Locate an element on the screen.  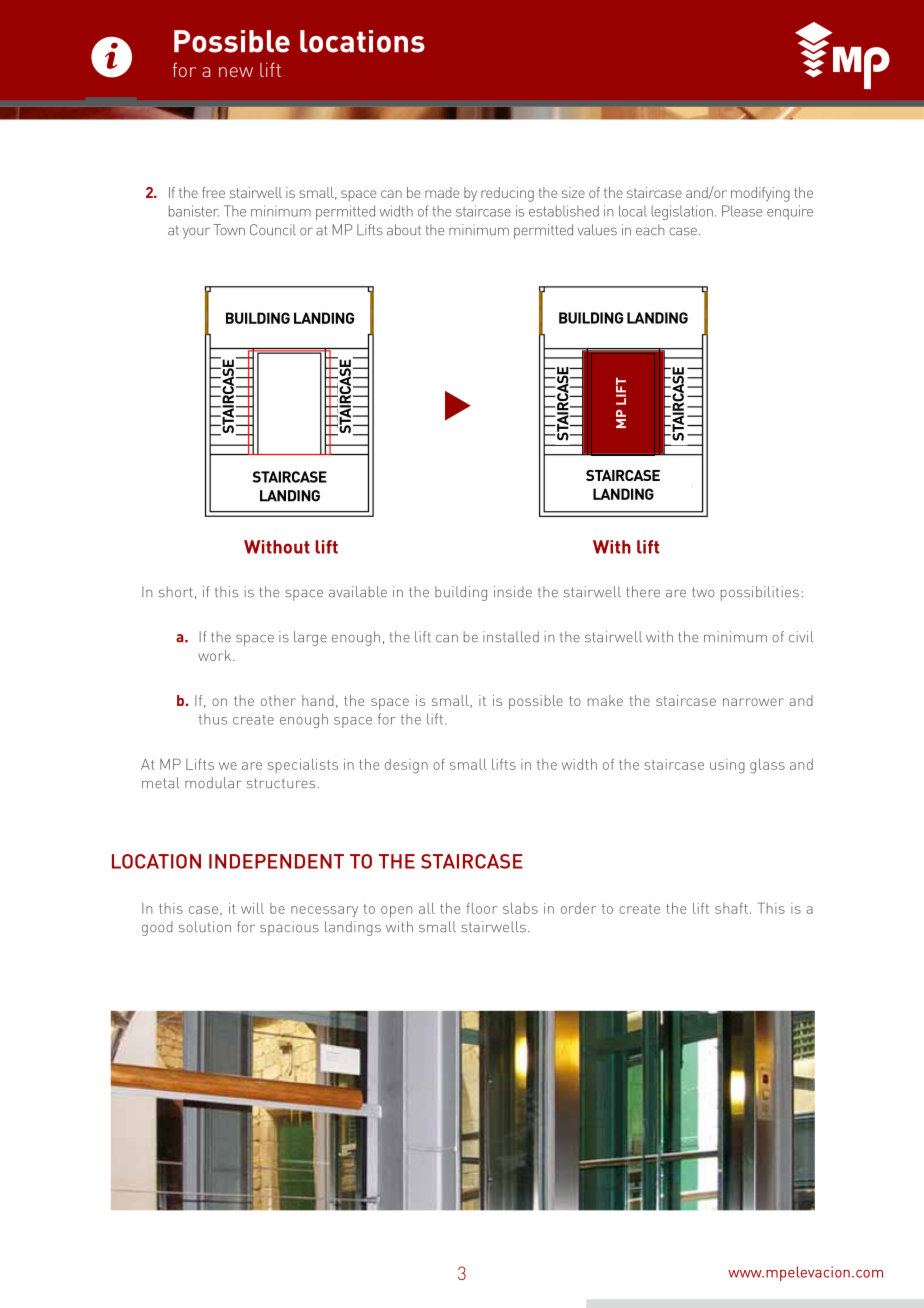
your is located at coordinates (196, 233).
